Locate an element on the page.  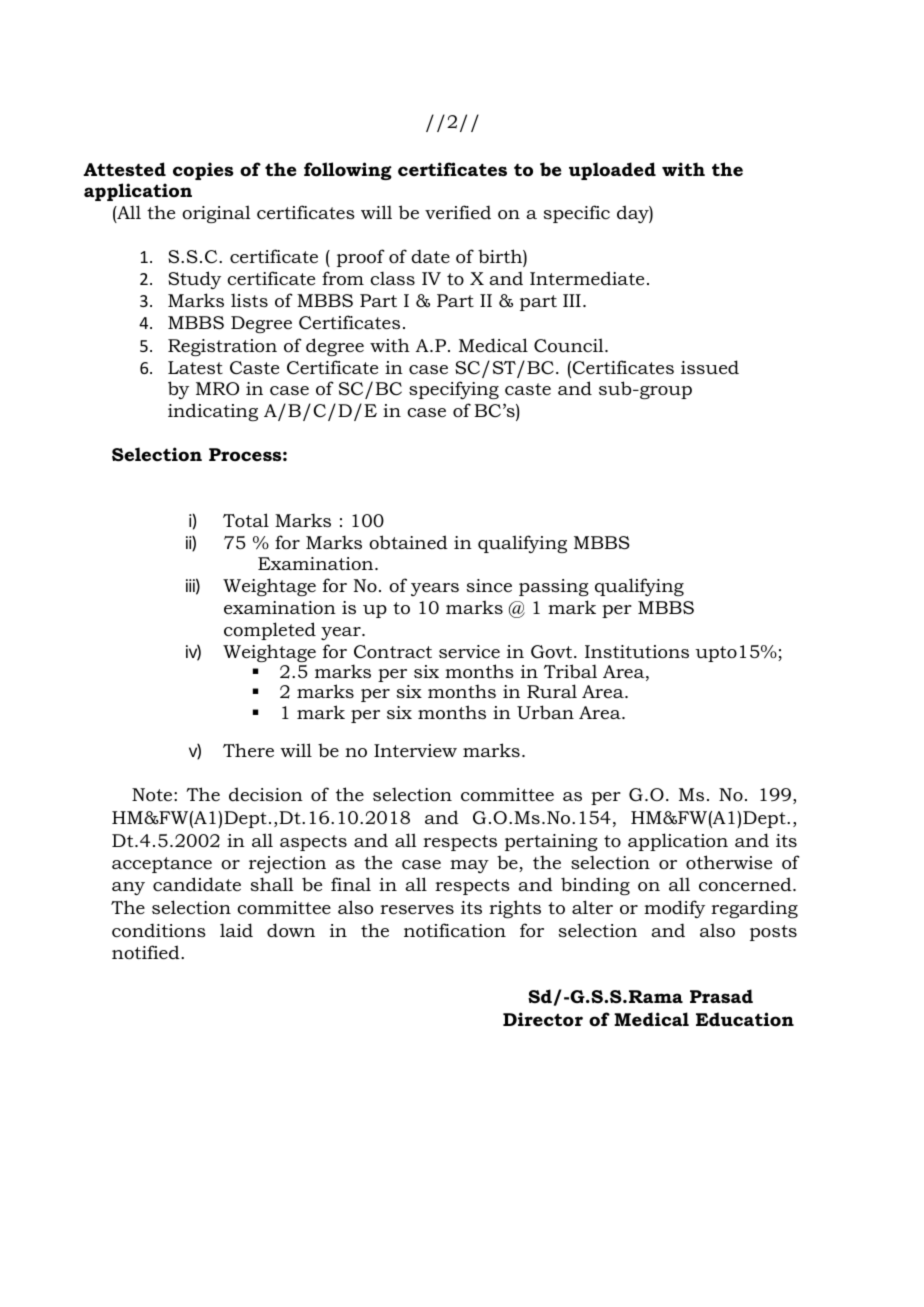
original is located at coordinates (216, 214).
